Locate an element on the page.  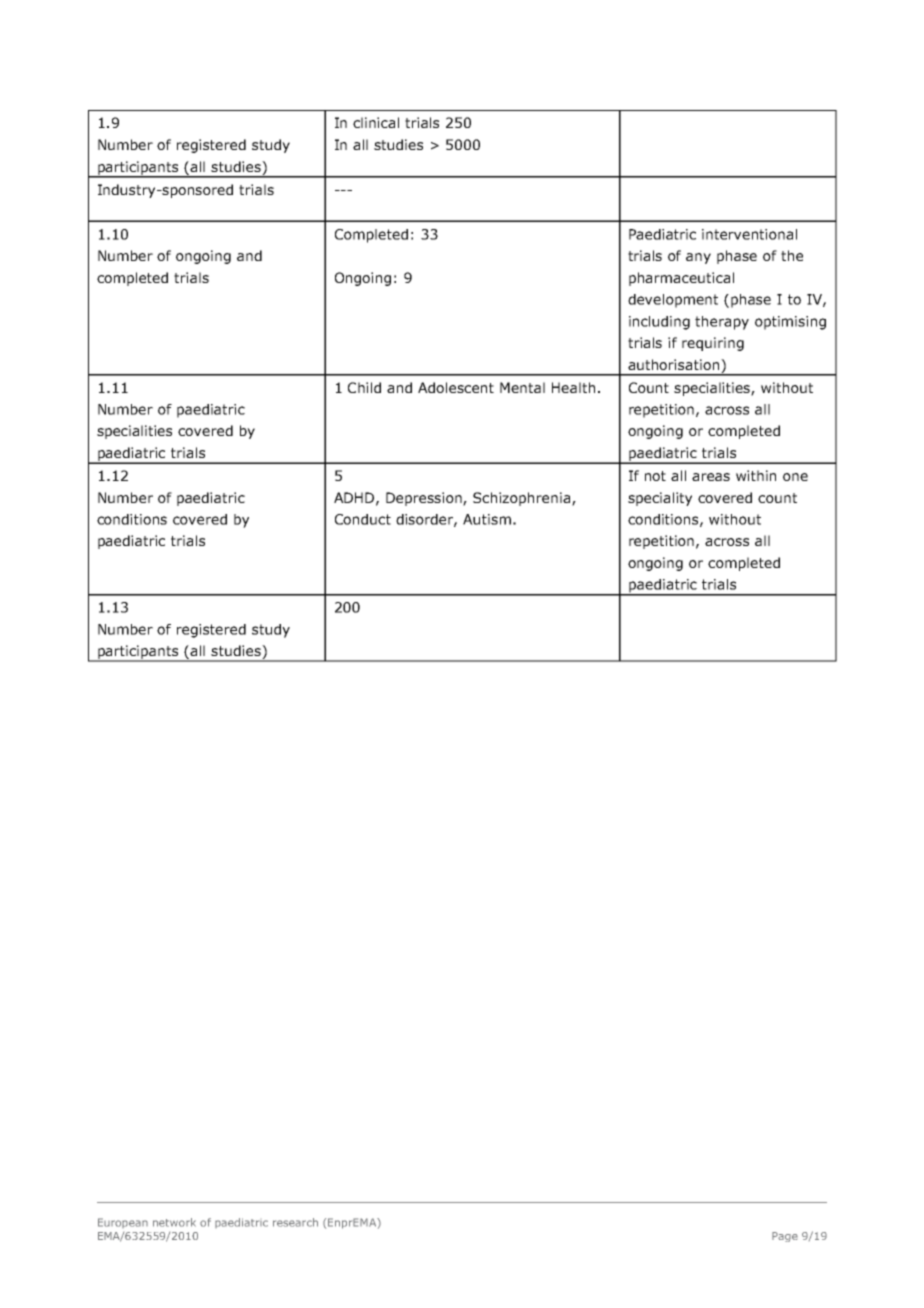
Child is located at coordinates (364, 387).
